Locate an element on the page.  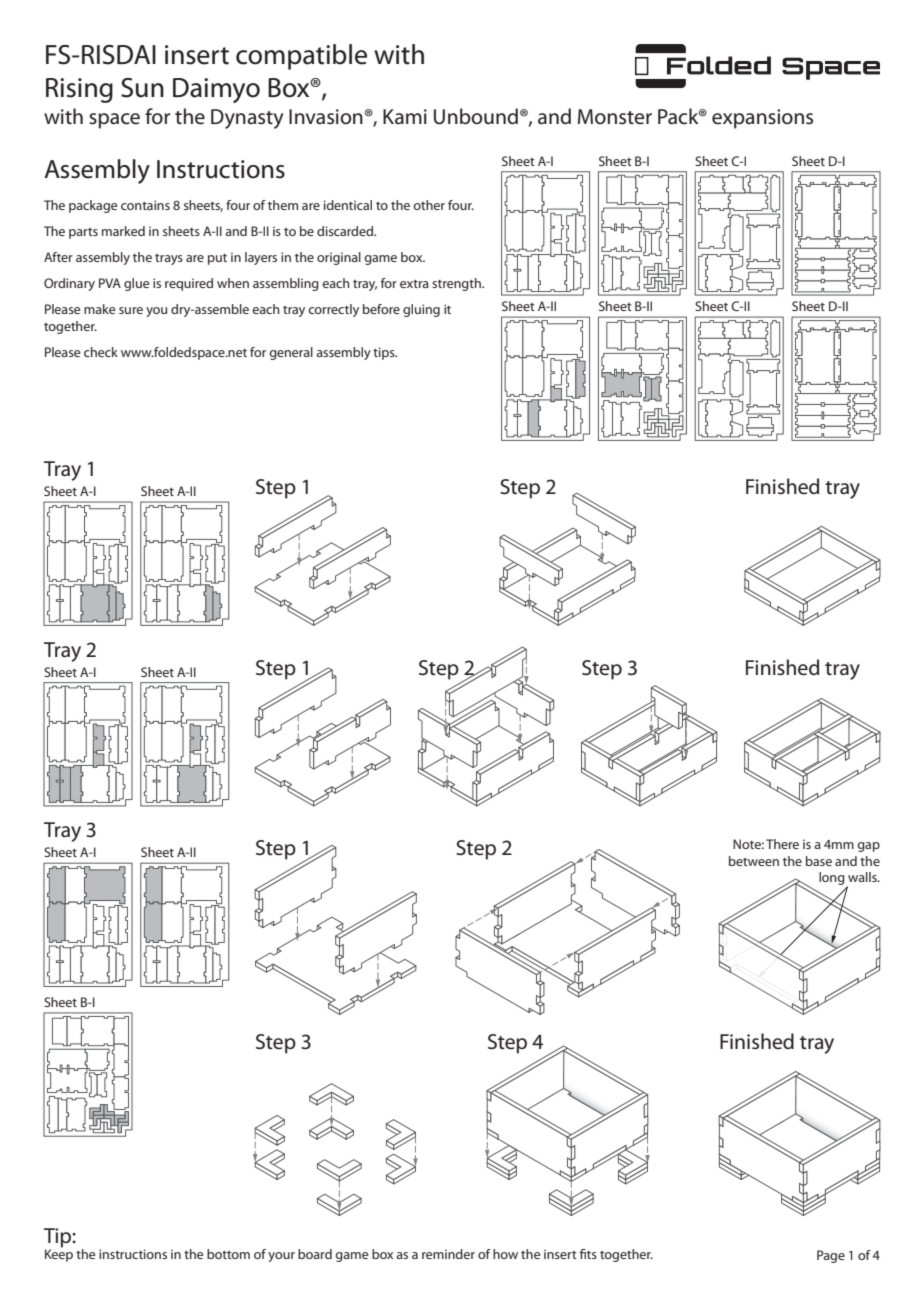
strength is located at coordinates (457, 284).
